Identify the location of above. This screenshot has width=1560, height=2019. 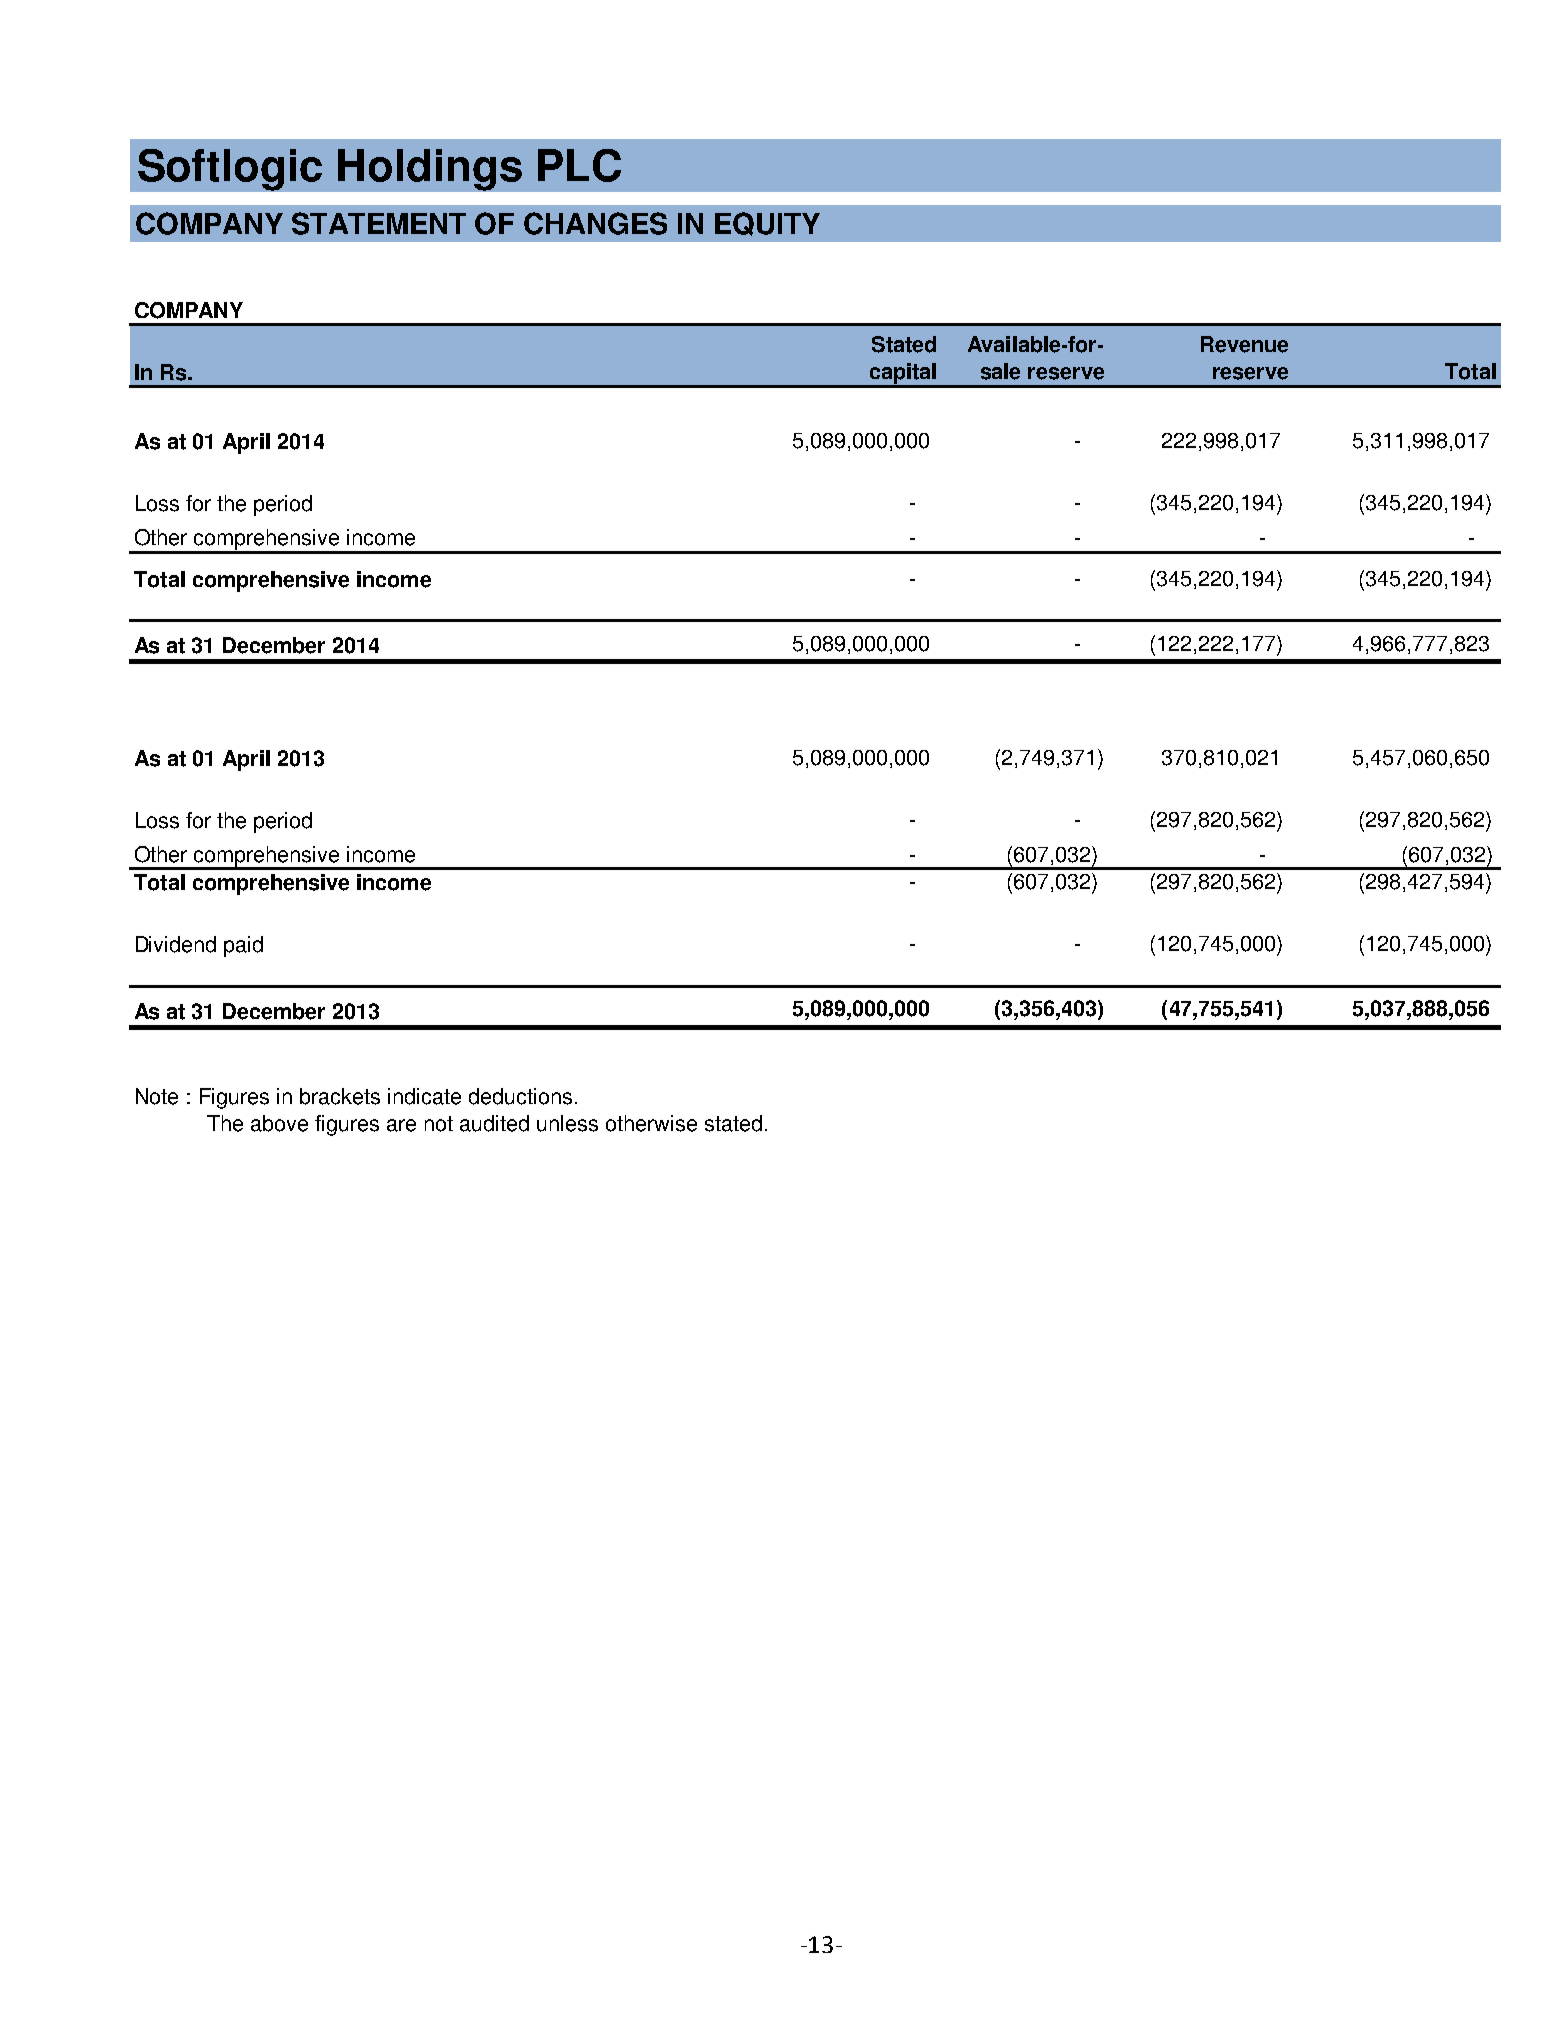
(279, 1123).
